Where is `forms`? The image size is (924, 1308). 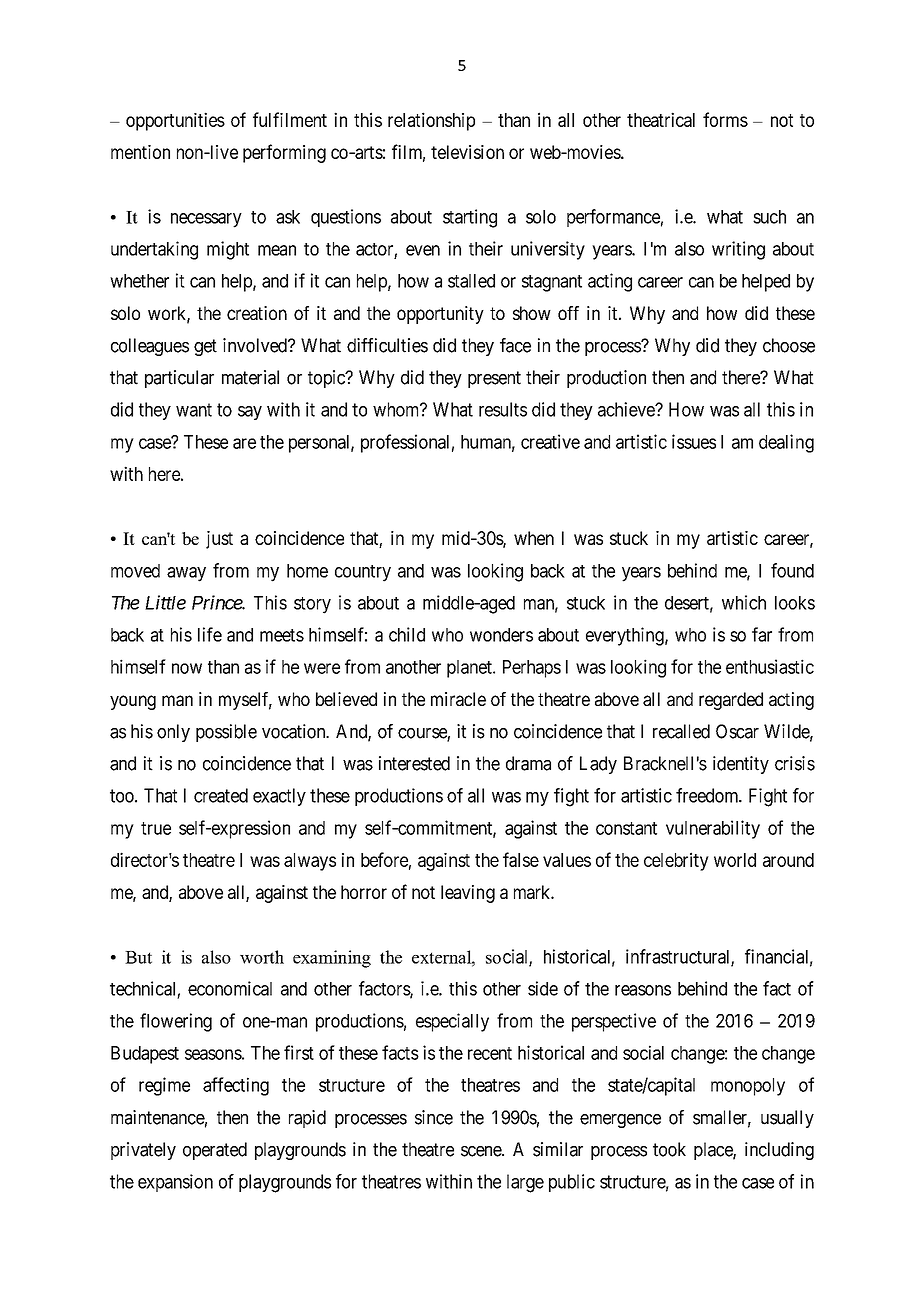
forms is located at coordinates (725, 119).
